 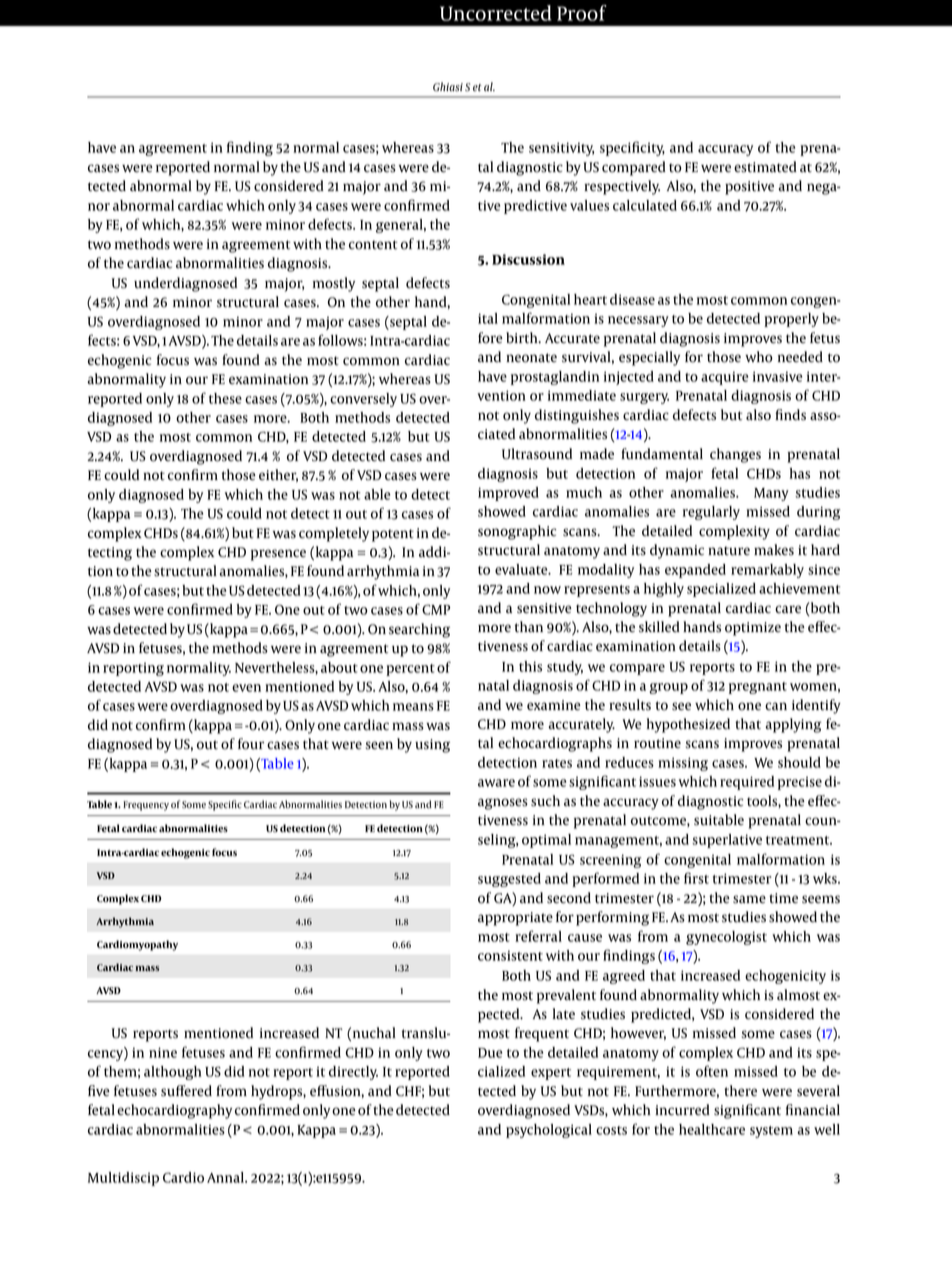 What do you see at coordinates (436, 609) in the screenshot?
I see `CMP` at bounding box center [436, 609].
